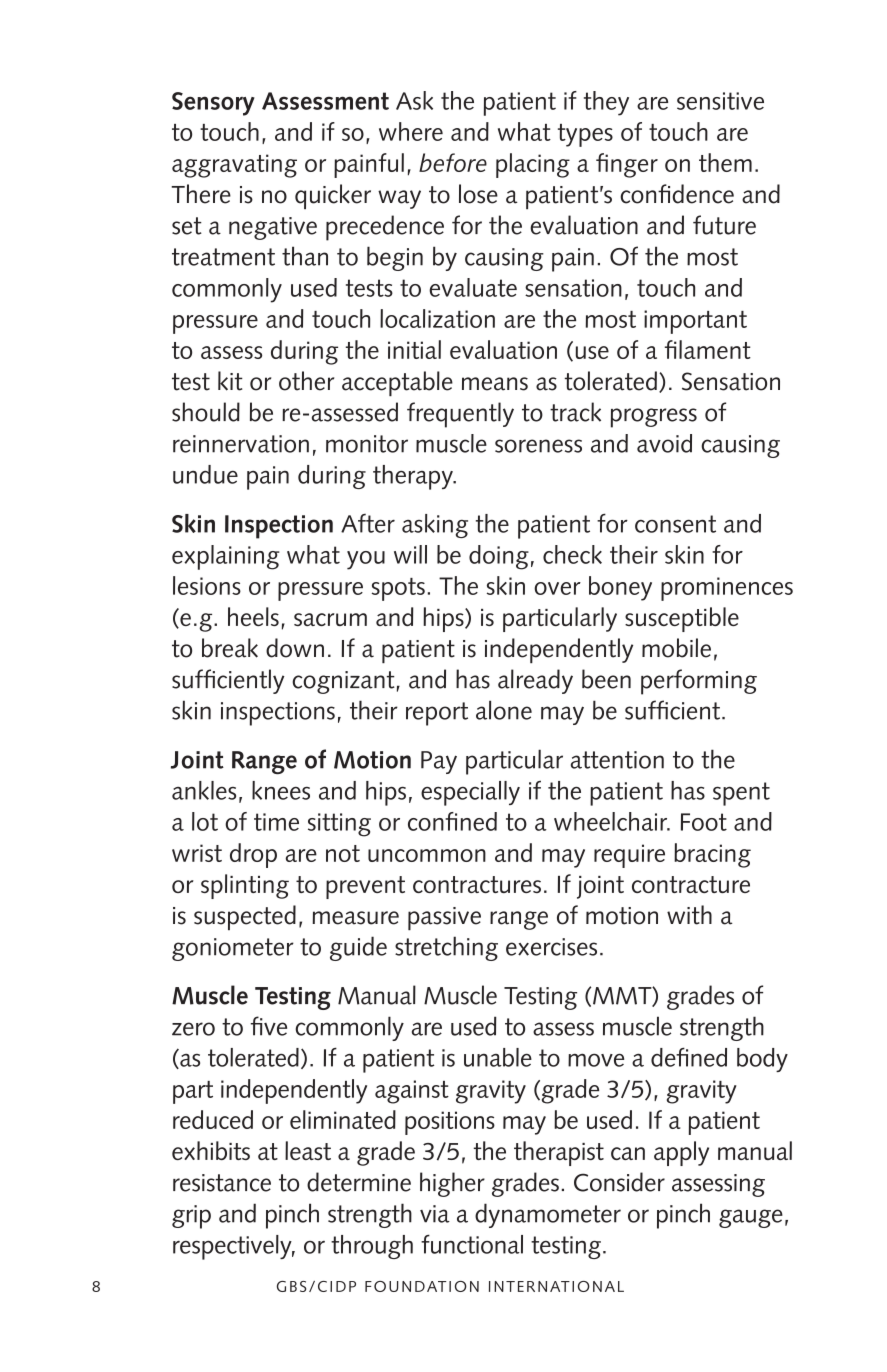 This image has width=887, height=1372. I want to click on frequently, so click(460, 415).
